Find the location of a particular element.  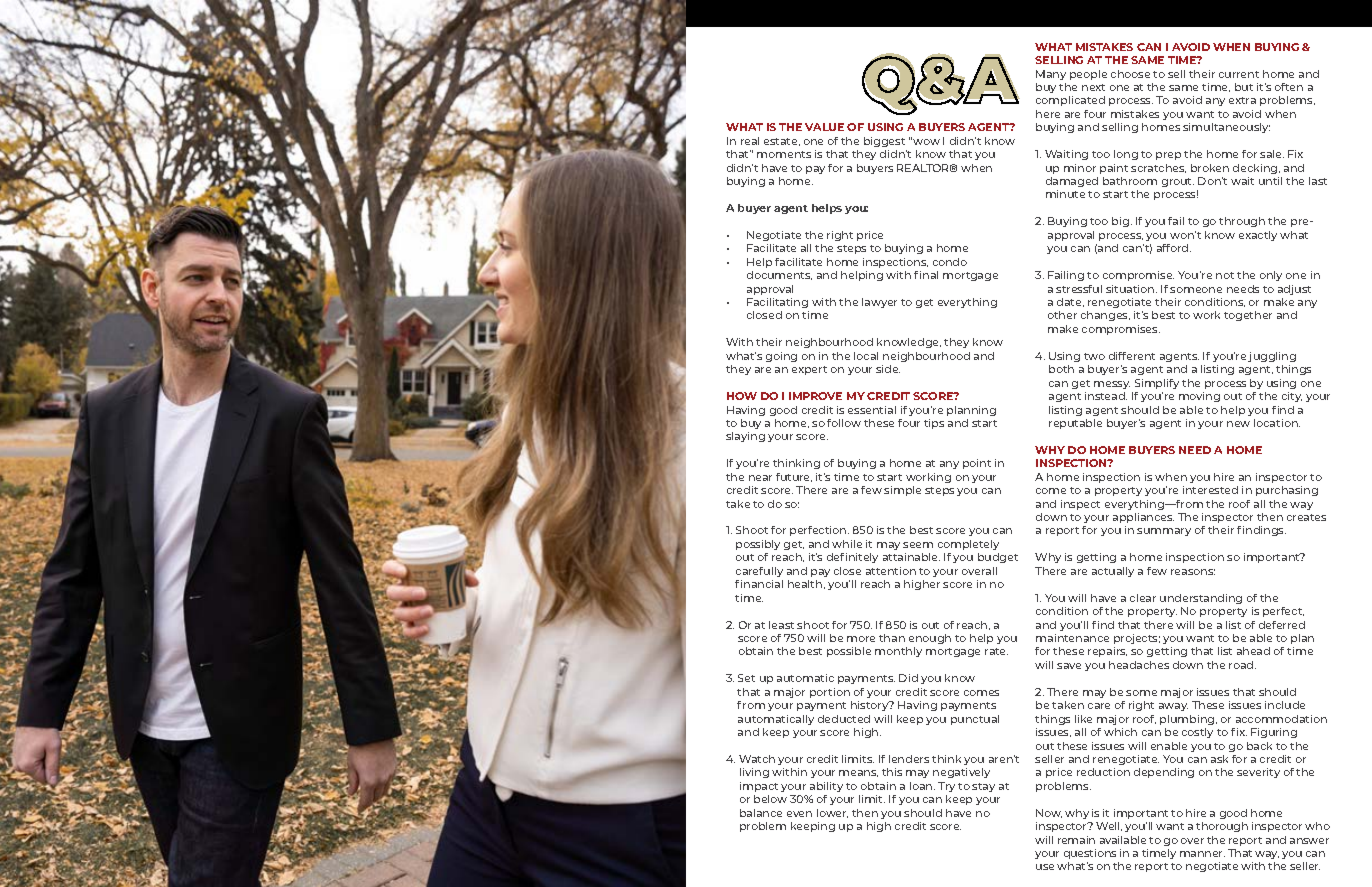

extra is located at coordinates (1242, 100).
